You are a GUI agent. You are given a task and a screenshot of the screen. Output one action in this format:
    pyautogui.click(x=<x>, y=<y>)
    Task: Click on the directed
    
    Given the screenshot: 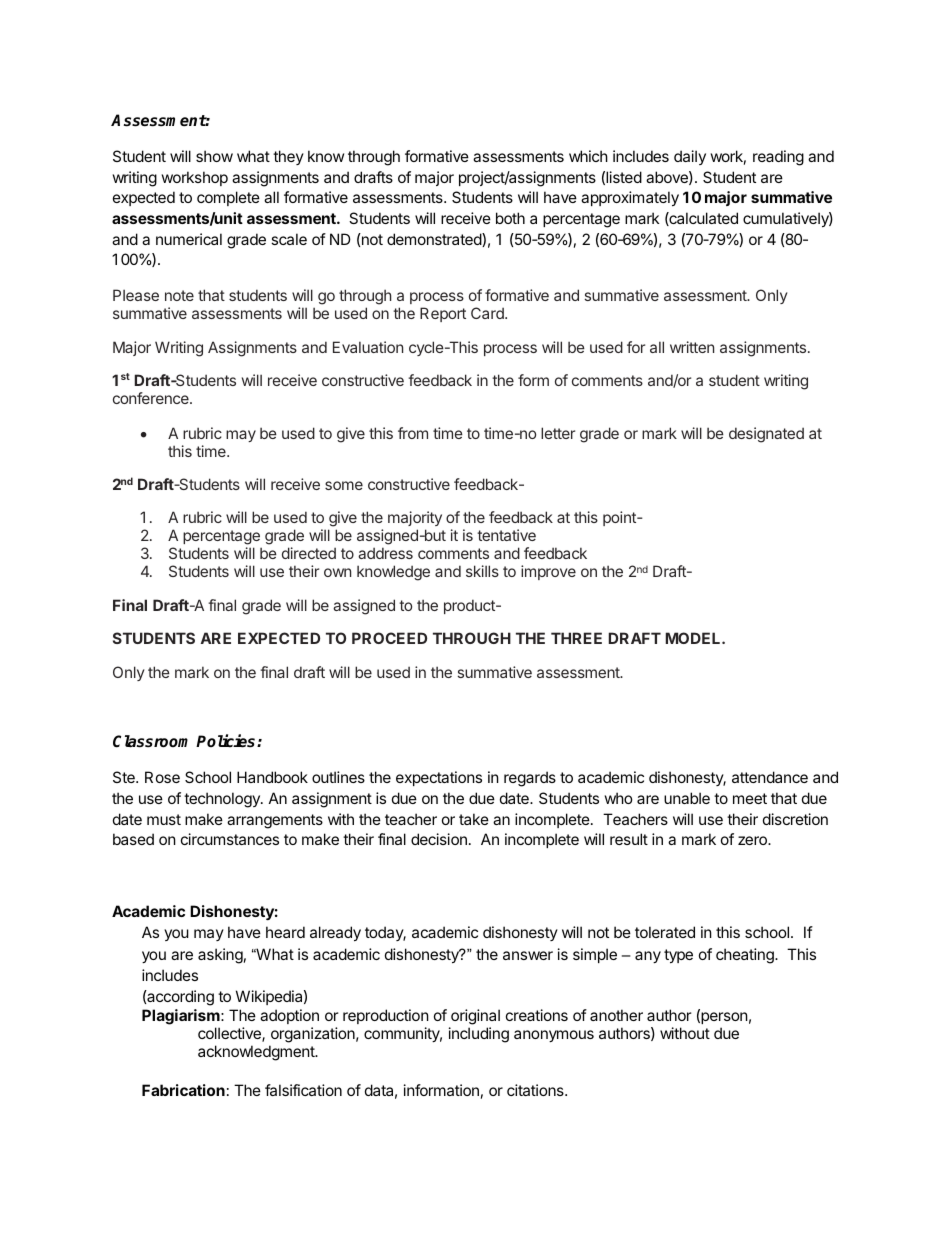 What is the action you would take?
    pyautogui.click(x=309, y=553)
